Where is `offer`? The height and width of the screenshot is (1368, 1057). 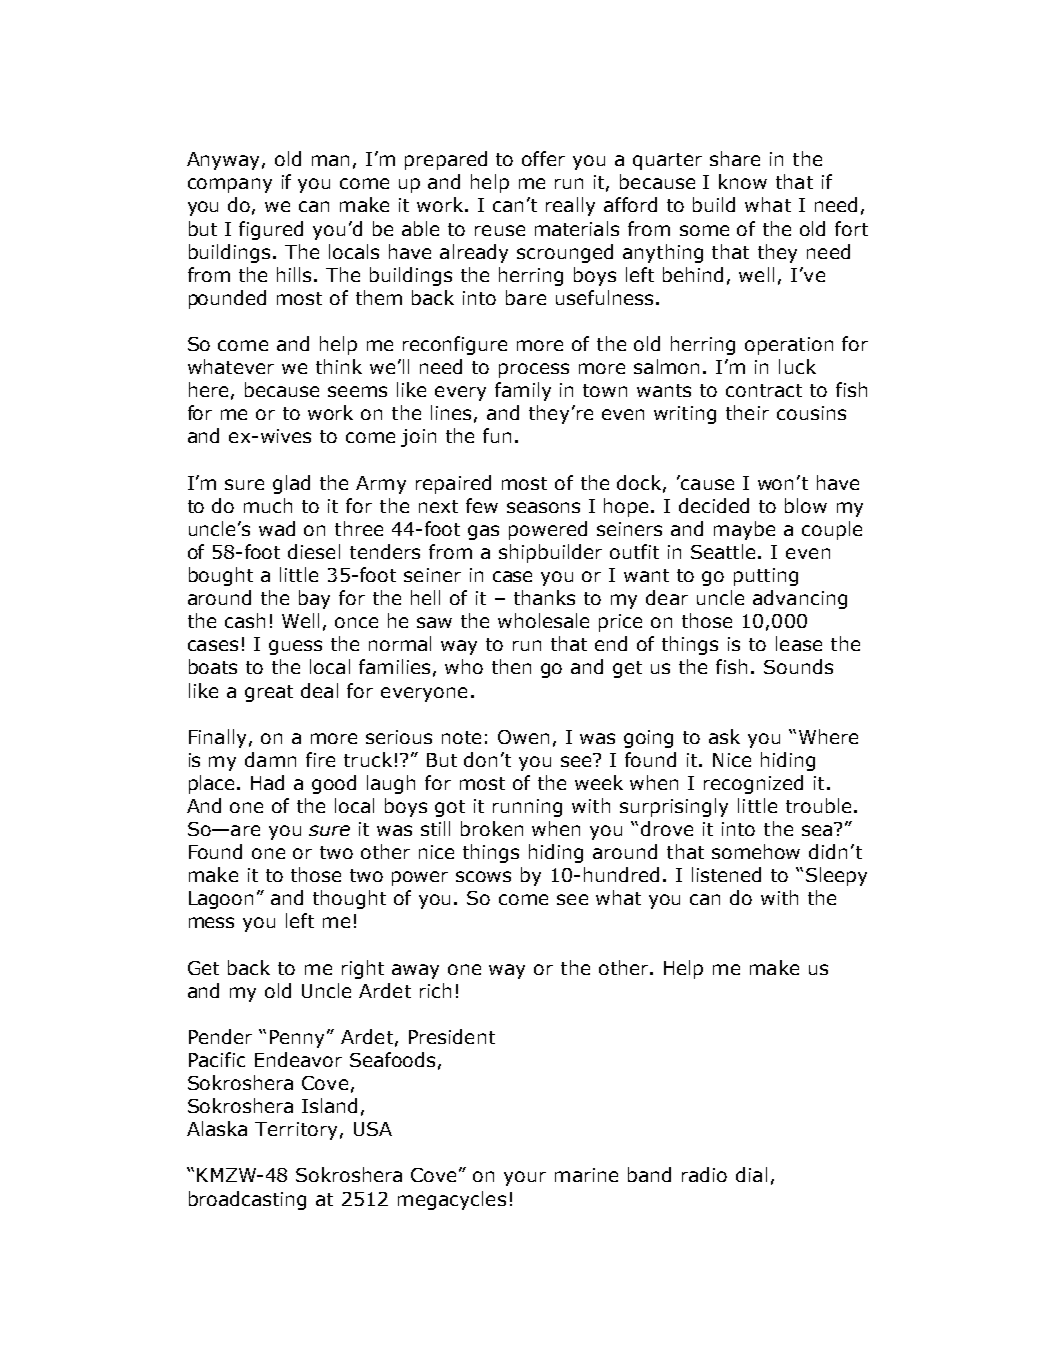
offer is located at coordinates (543, 158).
